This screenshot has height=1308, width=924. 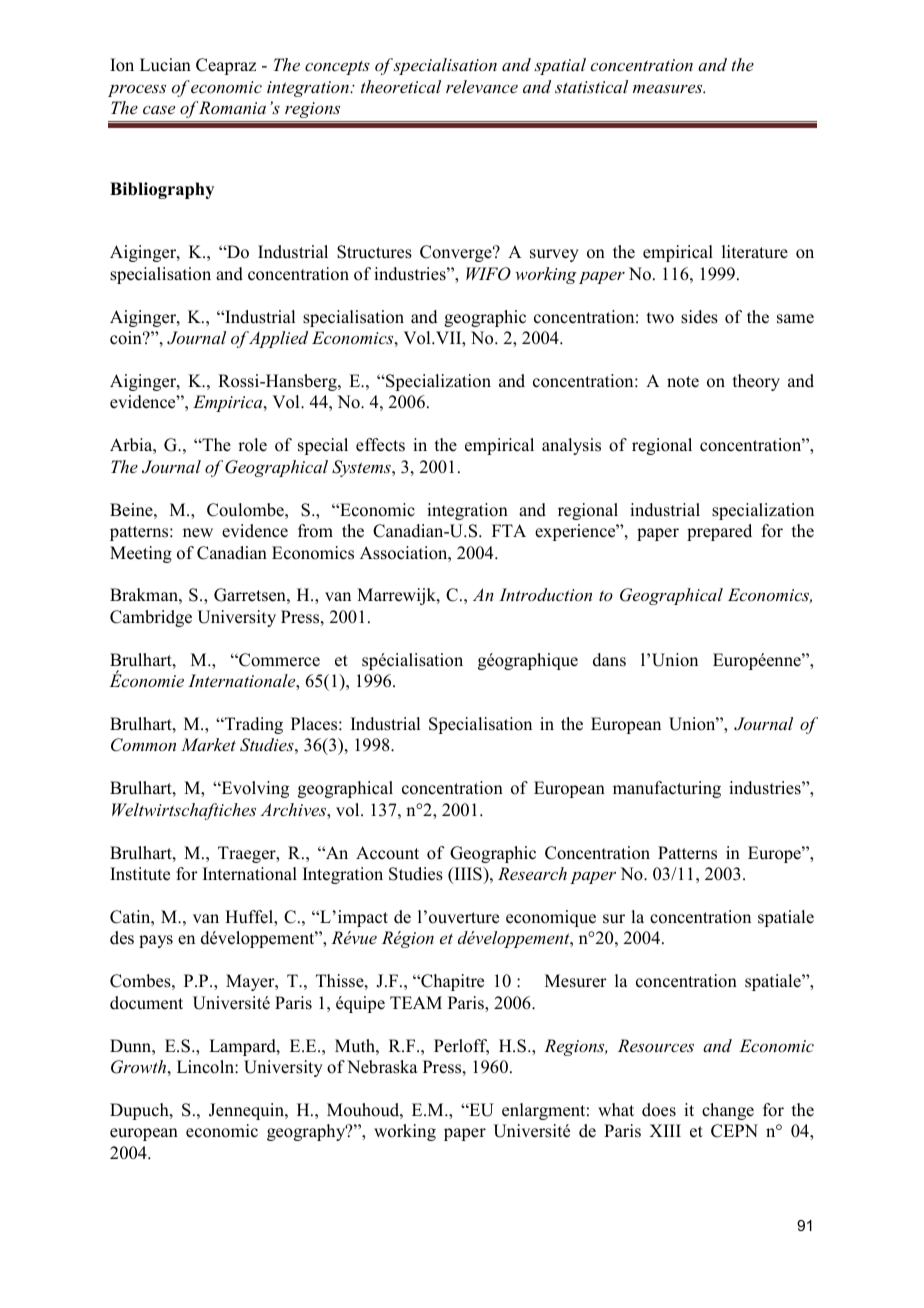 What do you see at coordinates (380, 445) in the screenshot?
I see `effects` at bounding box center [380, 445].
